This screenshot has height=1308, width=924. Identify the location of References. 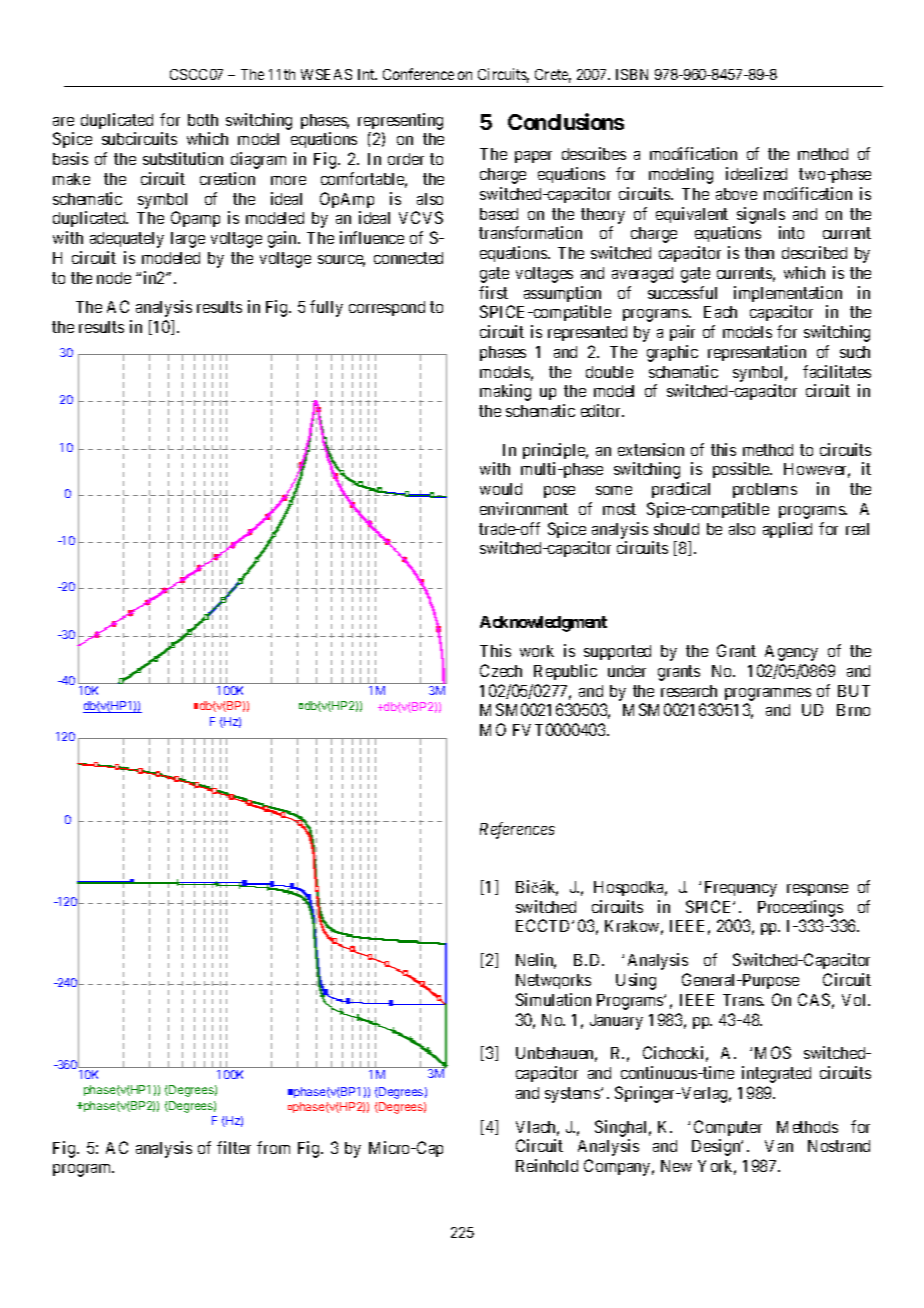
(517, 830).
